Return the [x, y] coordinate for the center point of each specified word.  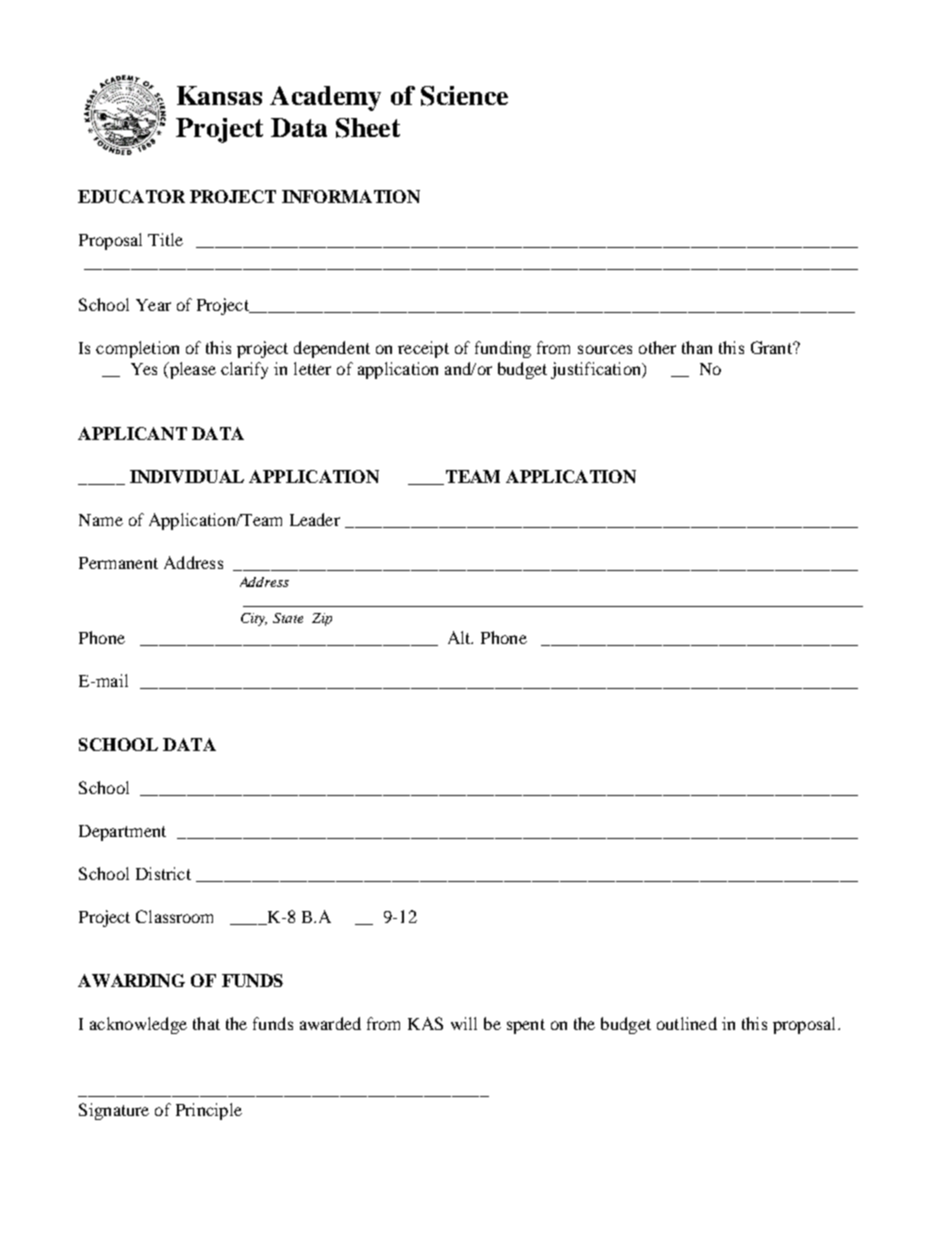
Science [464, 96]
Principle [209, 1111]
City [254, 619]
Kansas [219, 95]
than [697, 347]
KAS [425, 1023]
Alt [460, 637]
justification [597, 370]
